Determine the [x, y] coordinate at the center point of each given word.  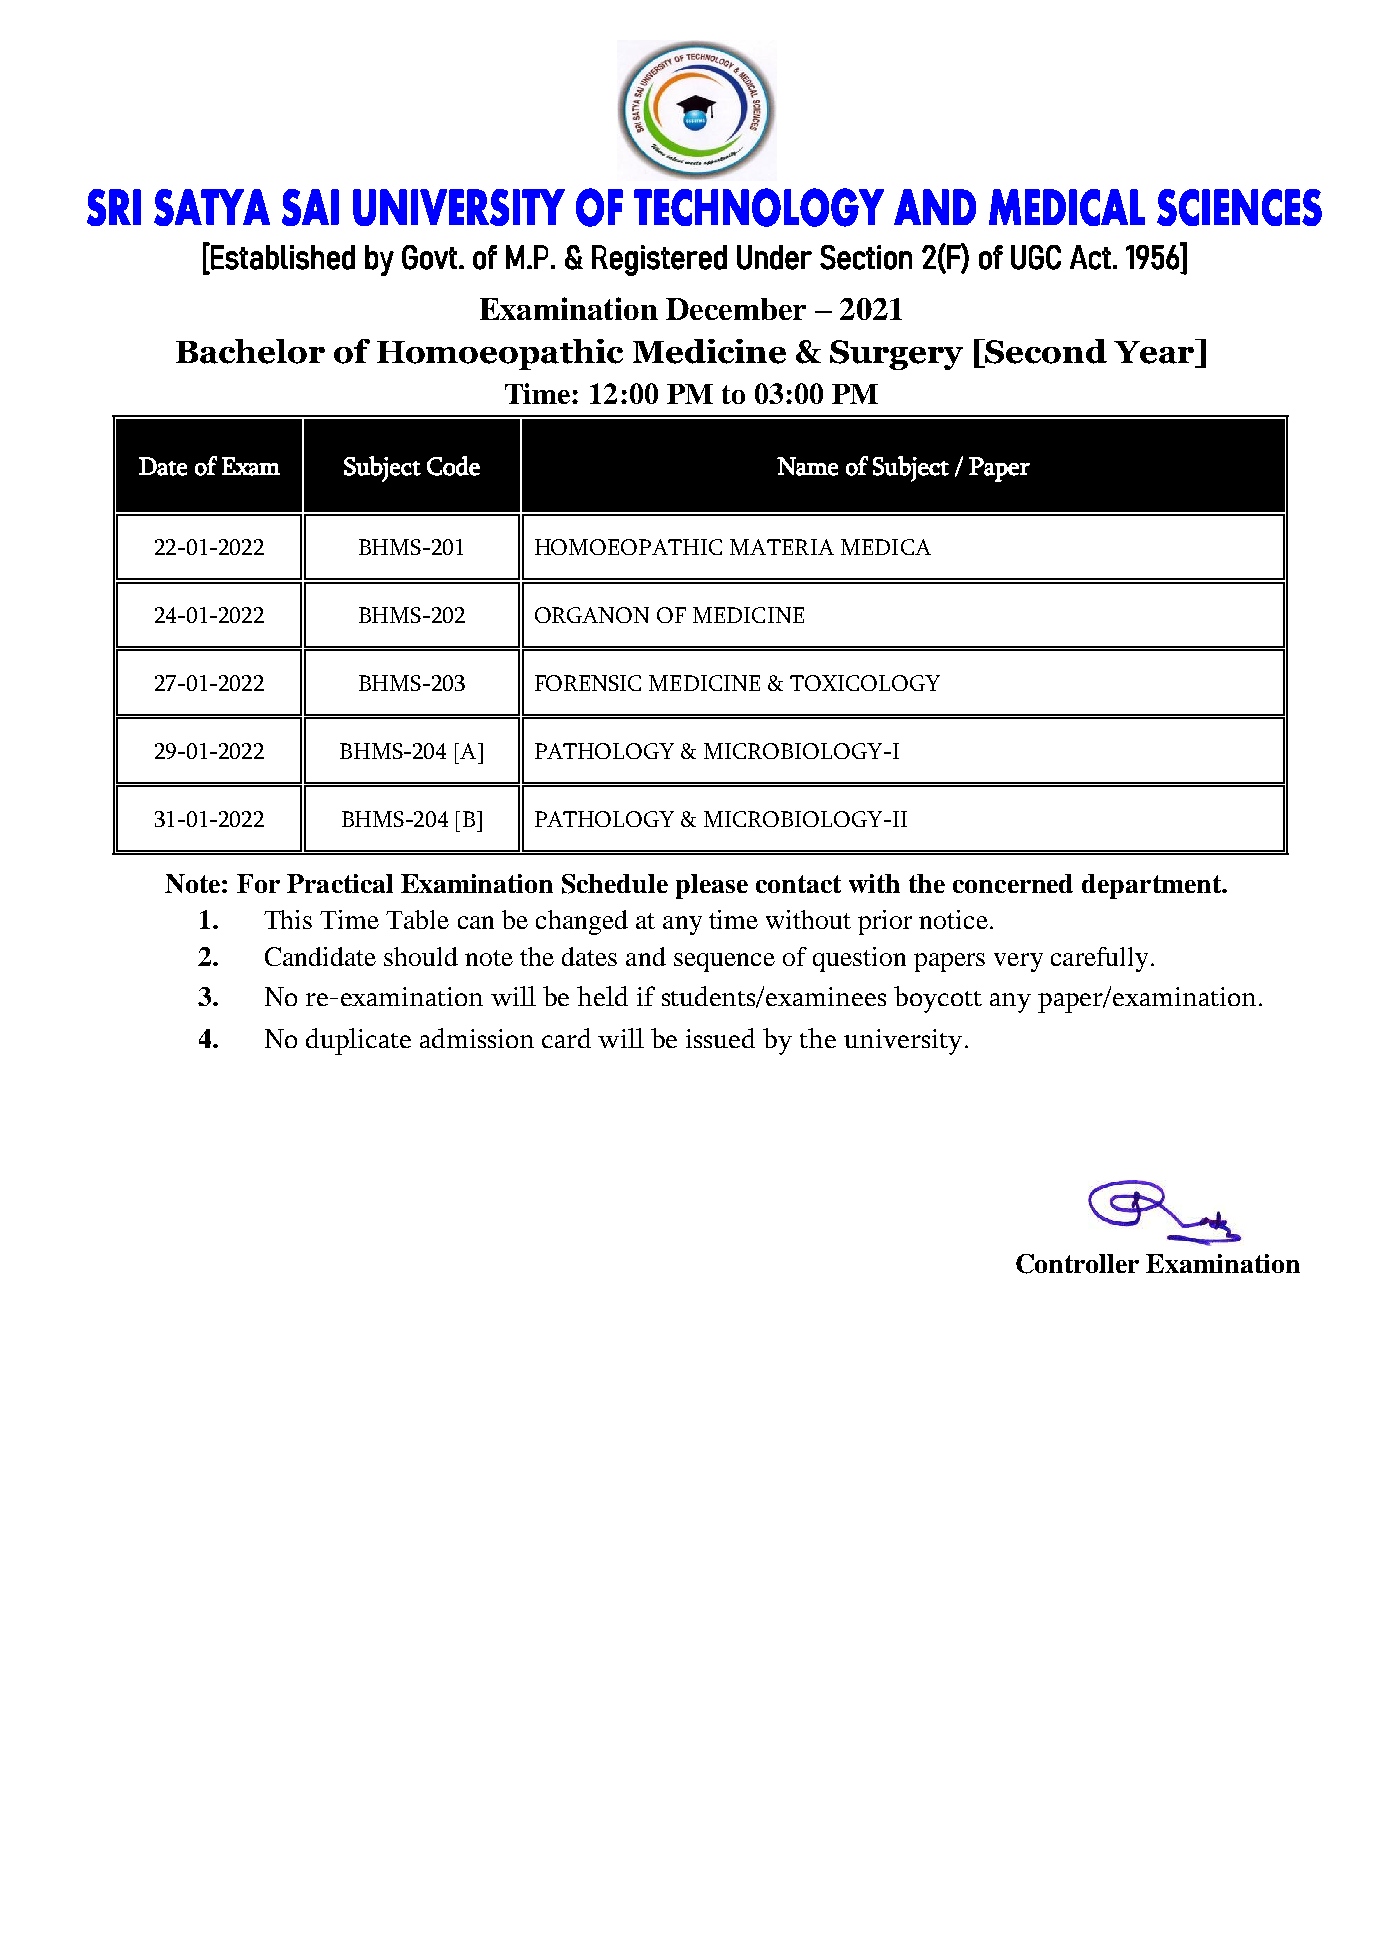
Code [453, 466]
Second [1045, 351]
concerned [1013, 883]
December [736, 309]
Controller [1077, 1264]
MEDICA [886, 547]
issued [720, 1038]
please [712, 886]
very [1018, 962]
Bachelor [250, 351]
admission [477, 1038]
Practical [340, 883]
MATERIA [782, 547]
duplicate [358, 1041]
